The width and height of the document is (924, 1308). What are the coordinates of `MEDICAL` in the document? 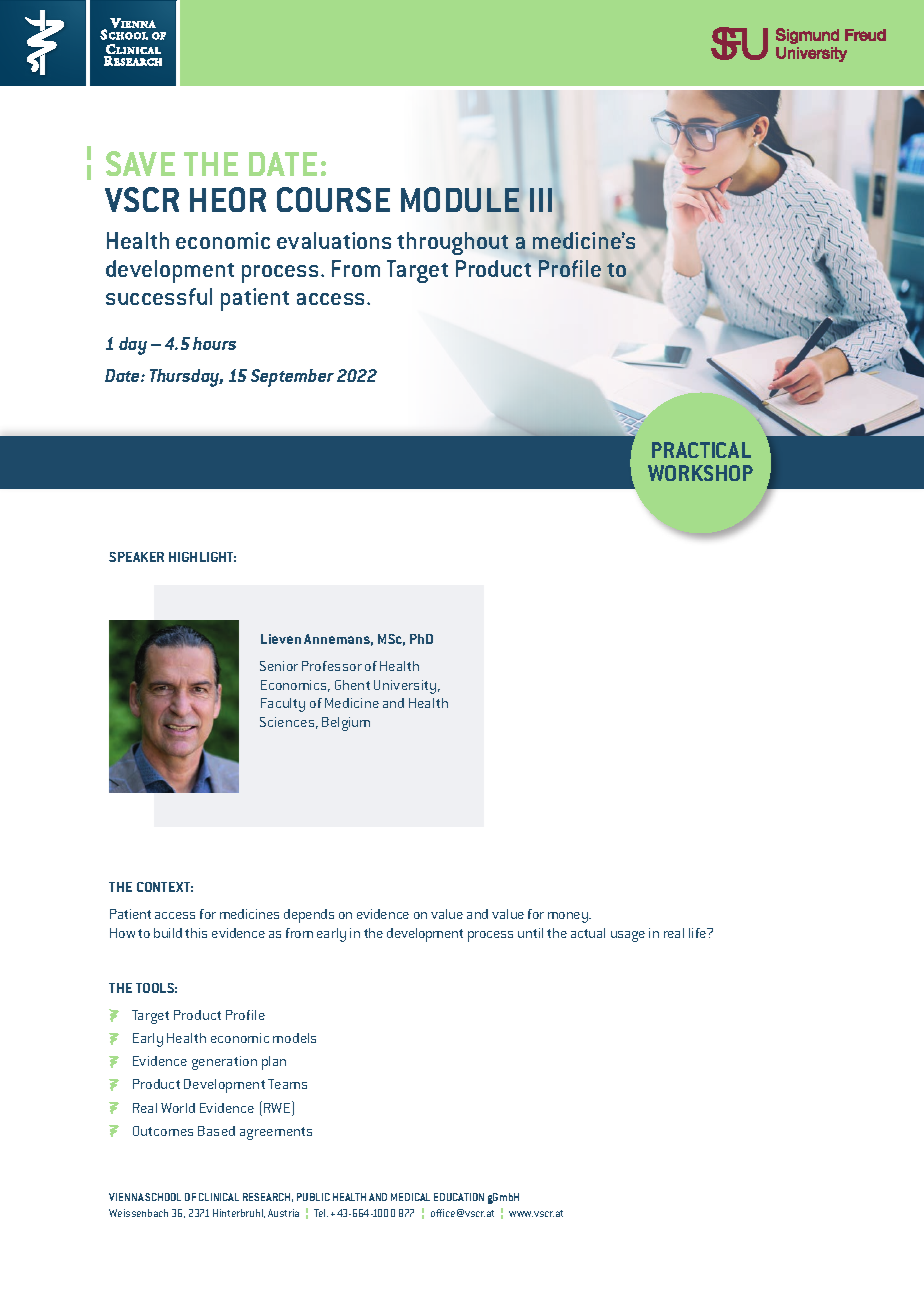 It's located at (410, 1197).
